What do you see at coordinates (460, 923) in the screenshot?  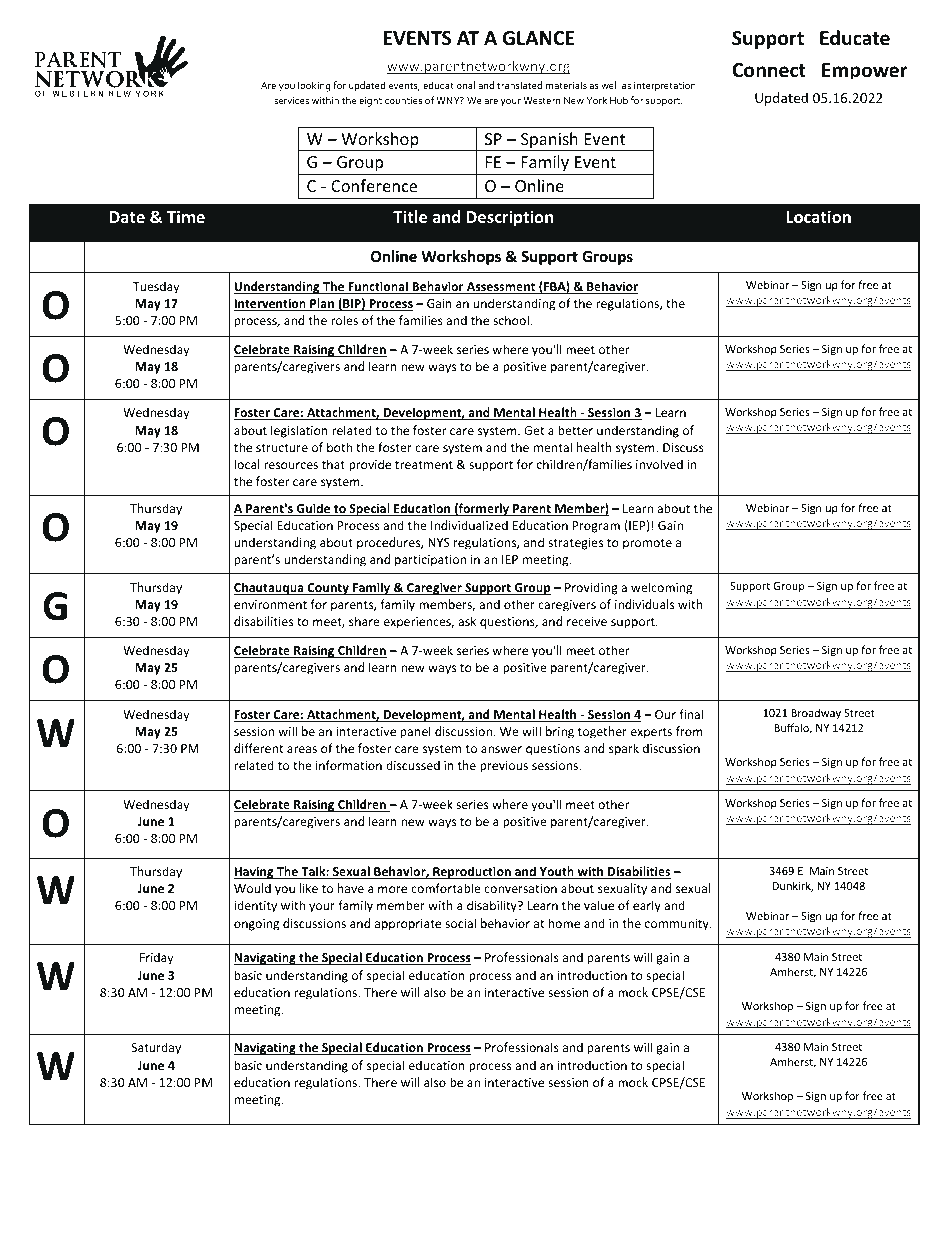 I see `social` at bounding box center [460, 923].
